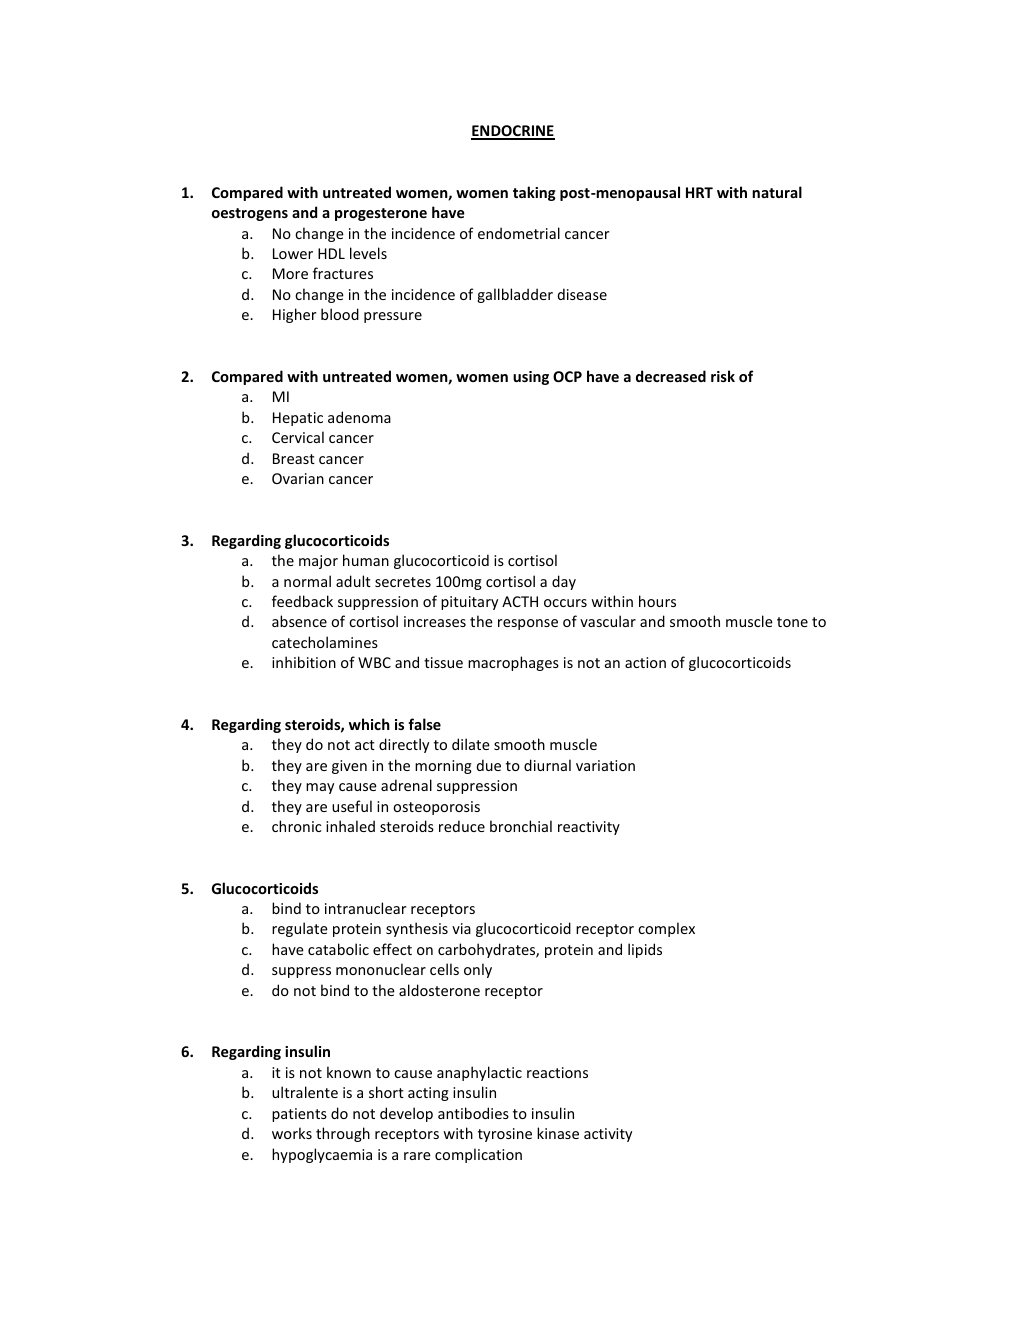  Describe the element at coordinates (299, 1115) in the screenshot. I see `patients` at that location.
